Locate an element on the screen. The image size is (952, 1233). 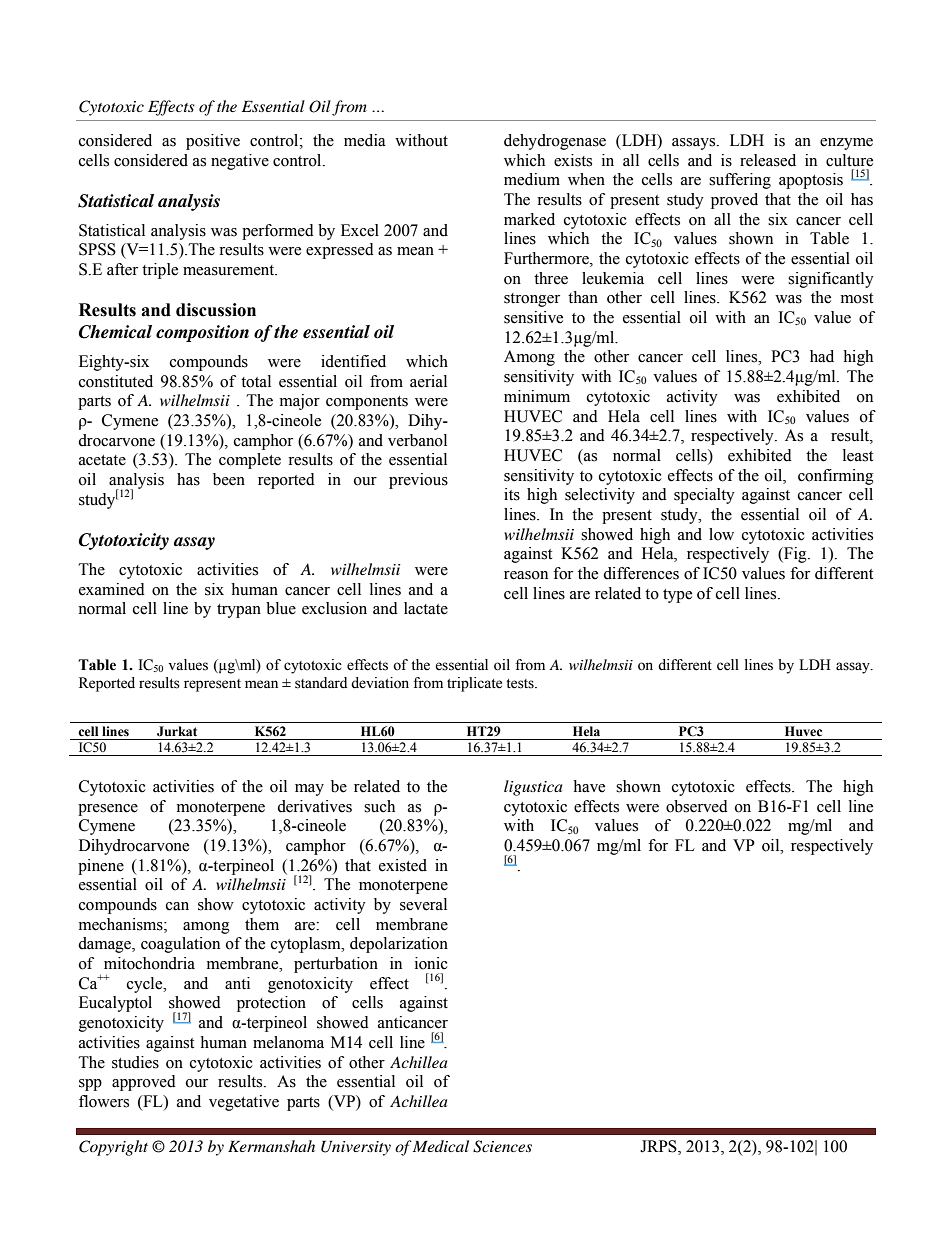
coagulation is located at coordinates (180, 945).
